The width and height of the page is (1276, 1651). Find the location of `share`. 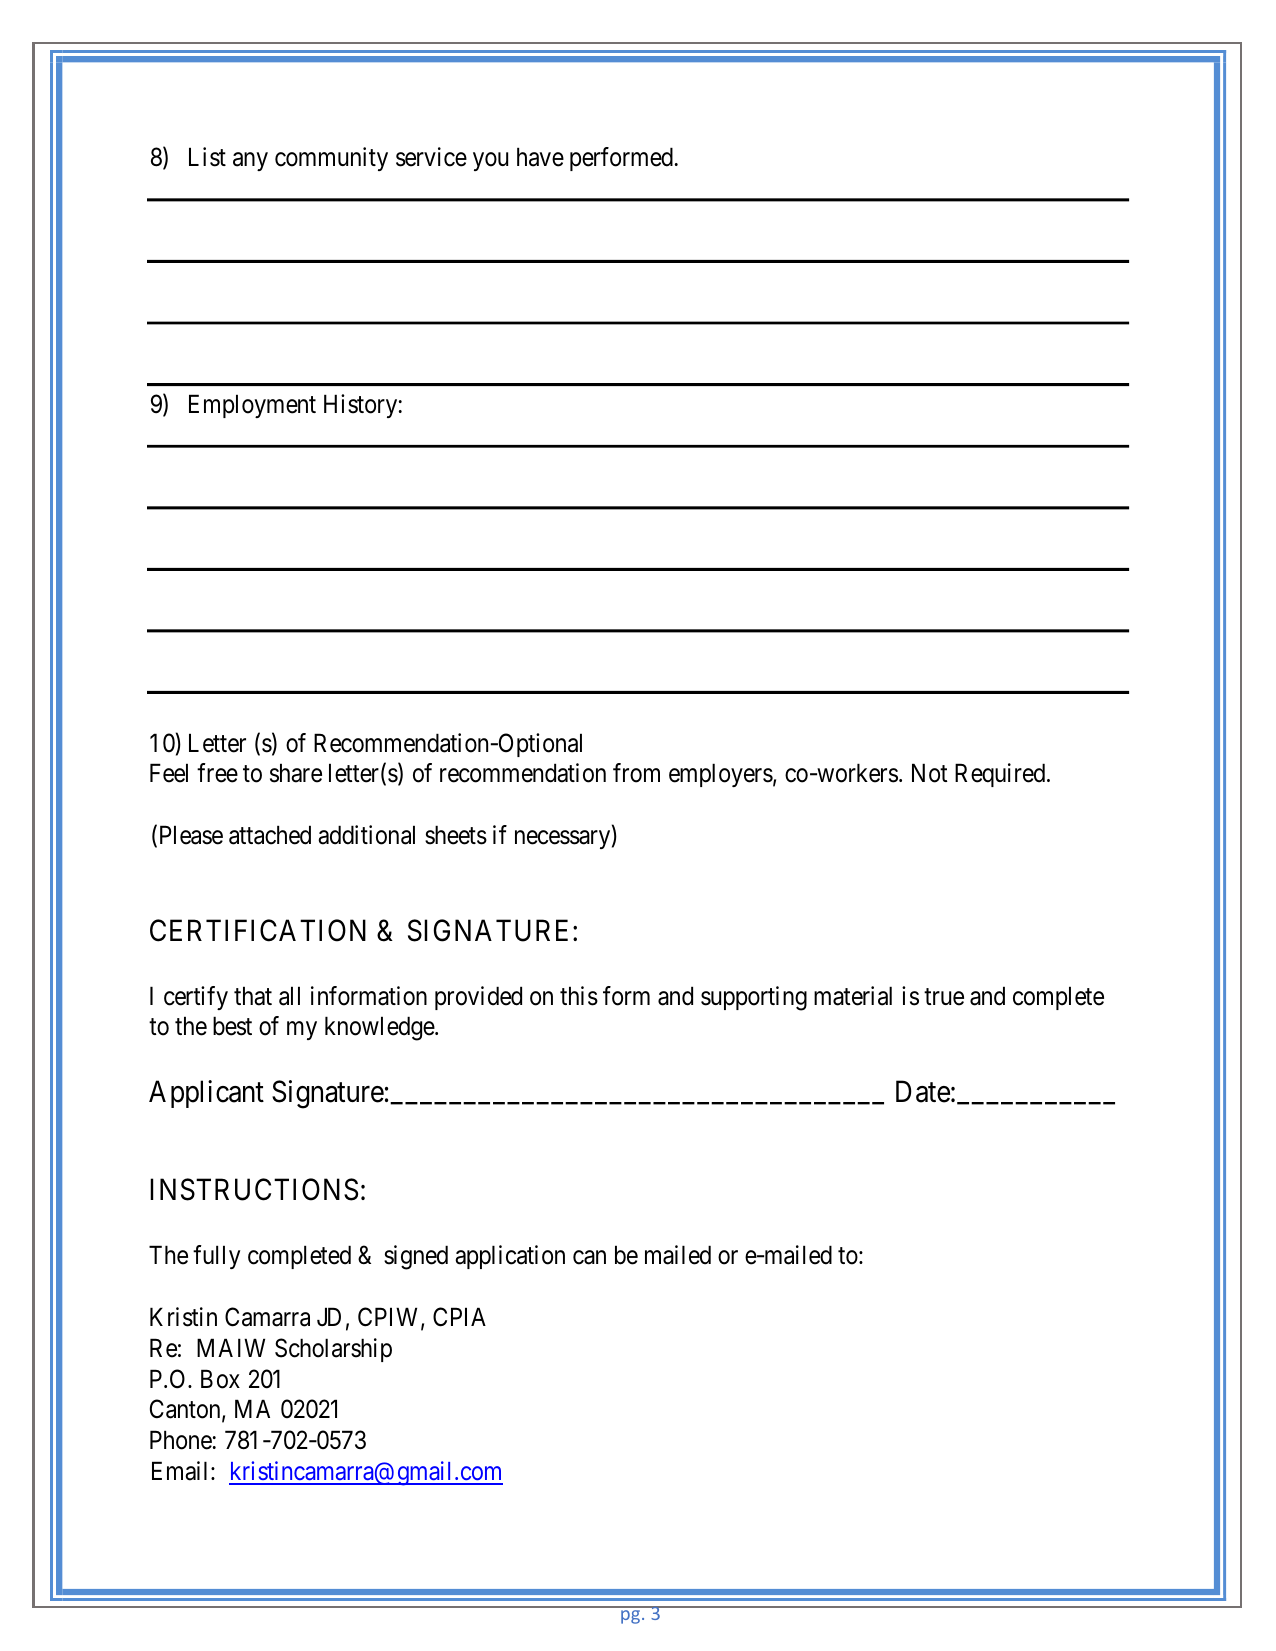

share is located at coordinates (296, 773).
